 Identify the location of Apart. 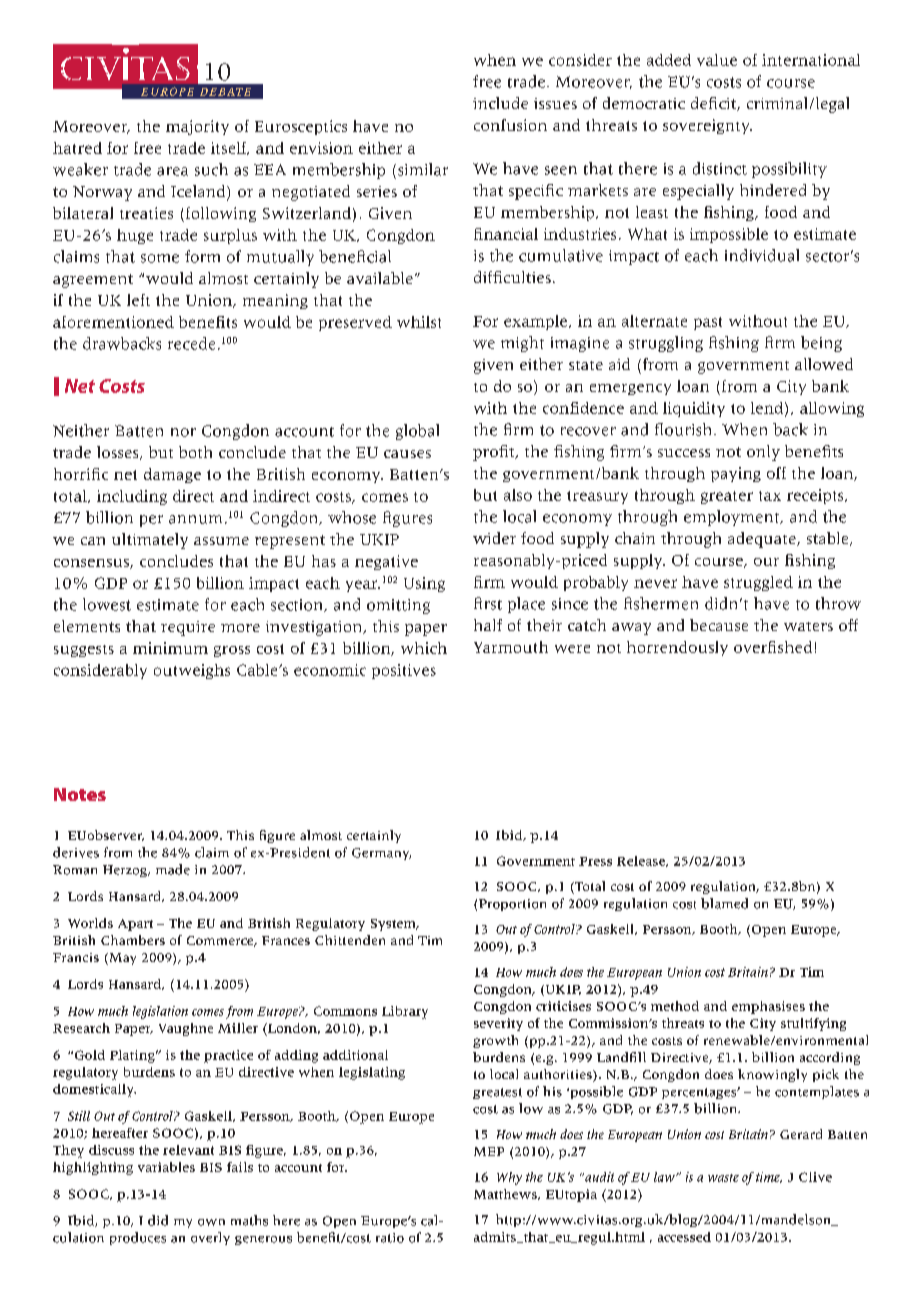
(135, 925).
